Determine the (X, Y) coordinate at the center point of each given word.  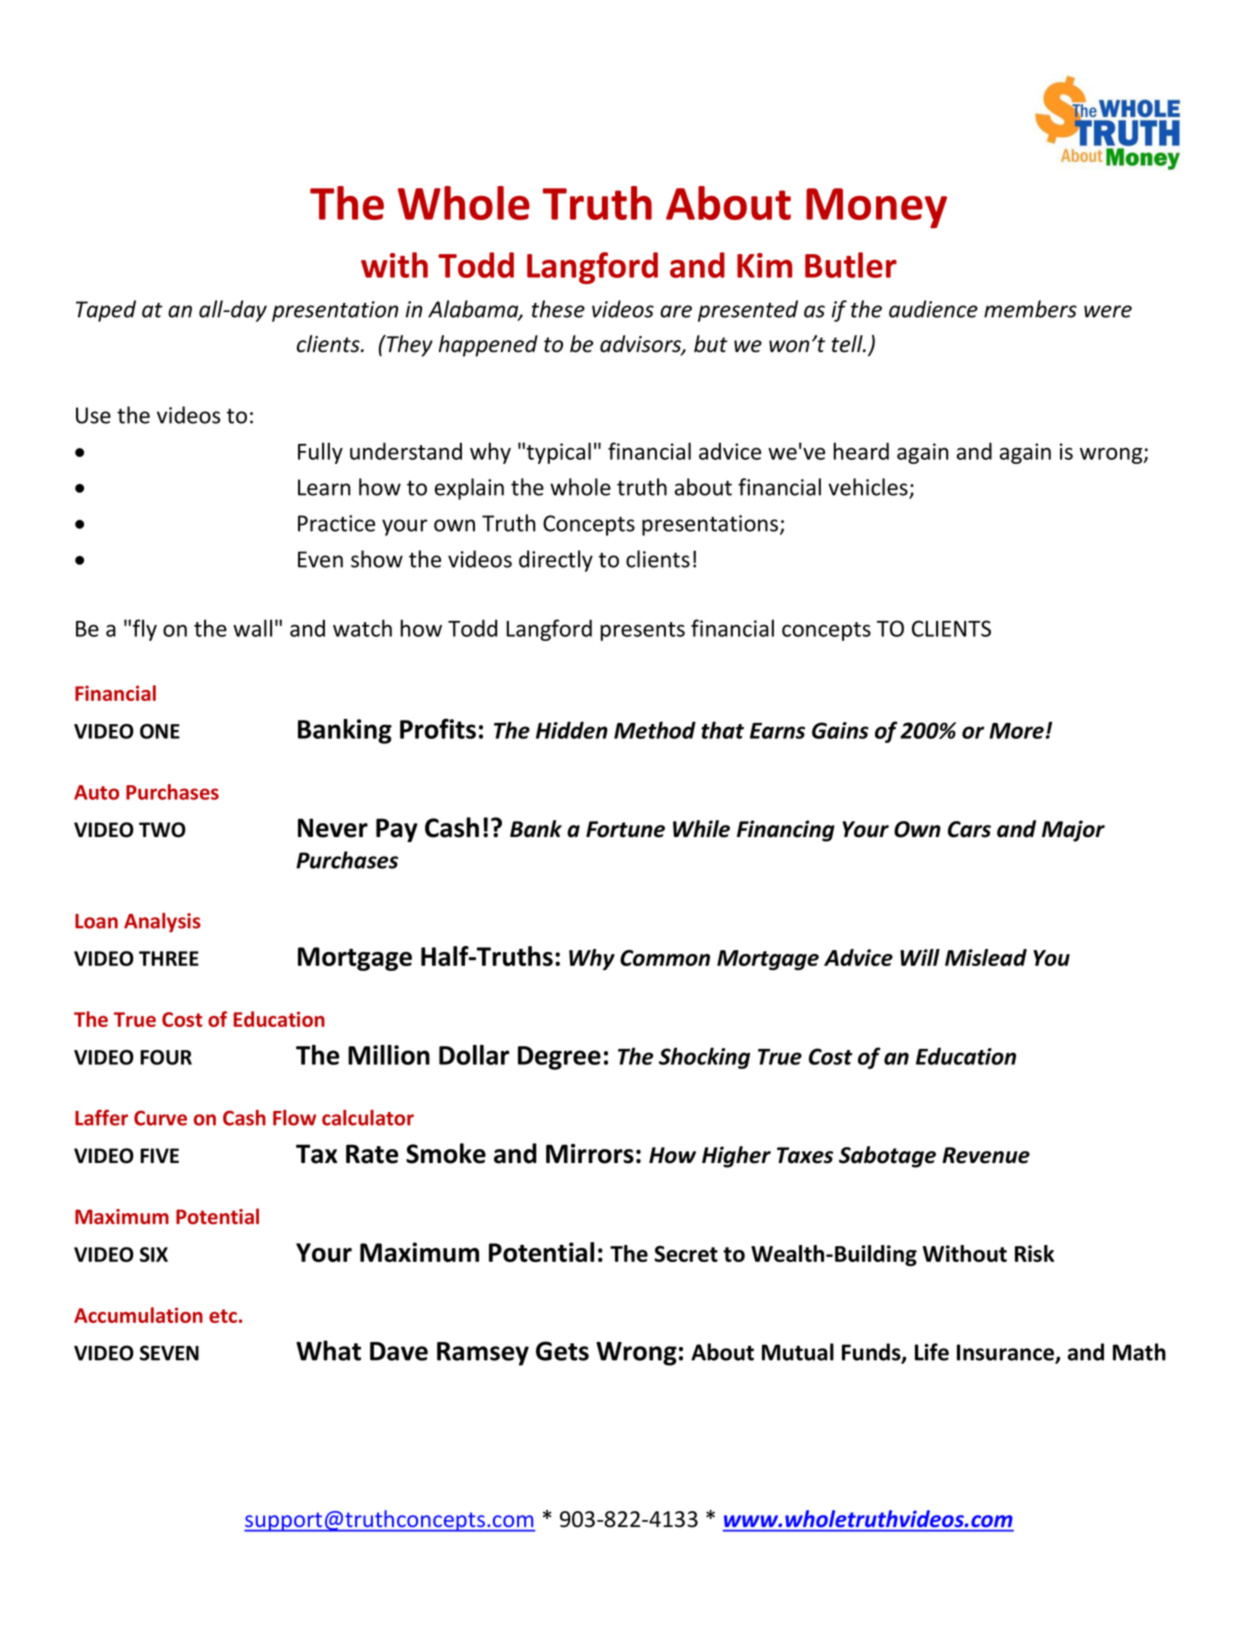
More (1016, 731)
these (558, 309)
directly (556, 561)
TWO (162, 830)
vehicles (869, 488)
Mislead (986, 957)
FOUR (166, 1057)
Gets (562, 1351)
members (1030, 309)
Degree (559, 1058)
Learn (324, 487)
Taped (106, 311)
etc (223, 1316)
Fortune (625, 829)
